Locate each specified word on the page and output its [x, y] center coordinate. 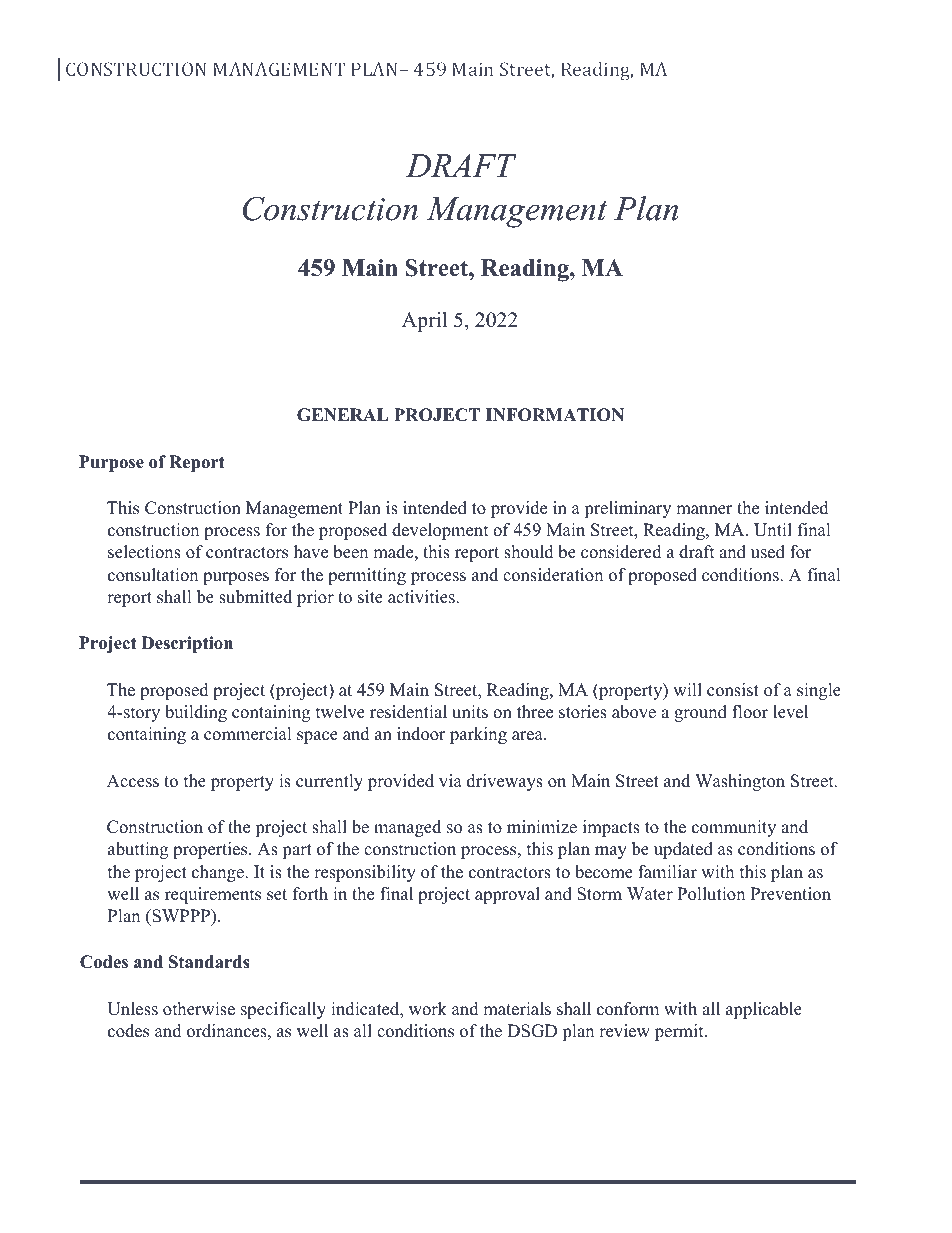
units [470, 712]
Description [187, 644]
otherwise [199, 1009]
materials [517, 1009]
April [424, 322]
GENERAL [343, 415]
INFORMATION [555, 415]
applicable [764, 1010]
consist [733, 690]
